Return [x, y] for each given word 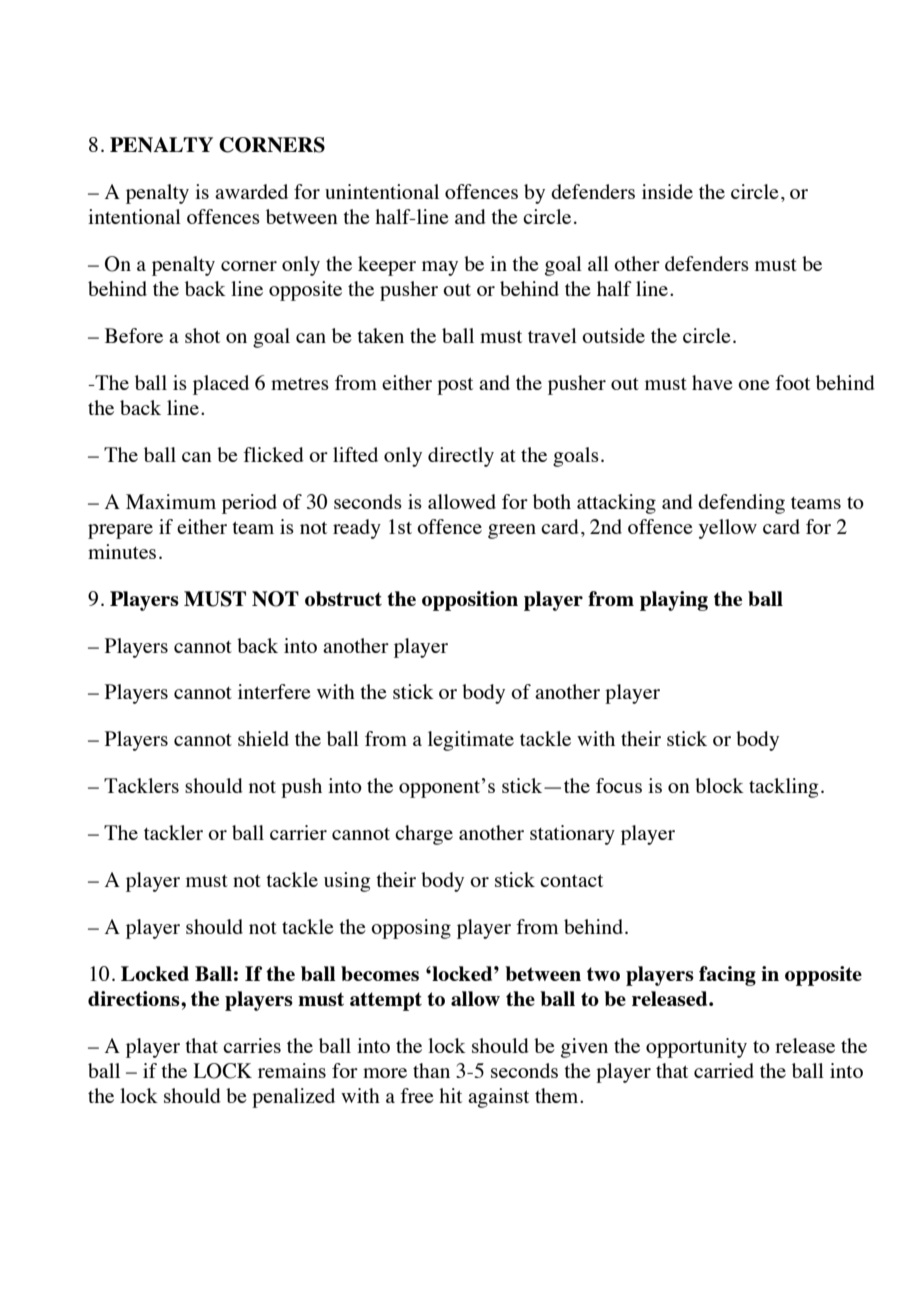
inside [667, 191]
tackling [784, 788]
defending [741, 504]
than [431, 1070]
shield [263, 738]
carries [252, 1045]
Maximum [171, 501]
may [440, 268]
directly [461, 457]
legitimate [471, 741]
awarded [251, 191]
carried [724, 1070]
